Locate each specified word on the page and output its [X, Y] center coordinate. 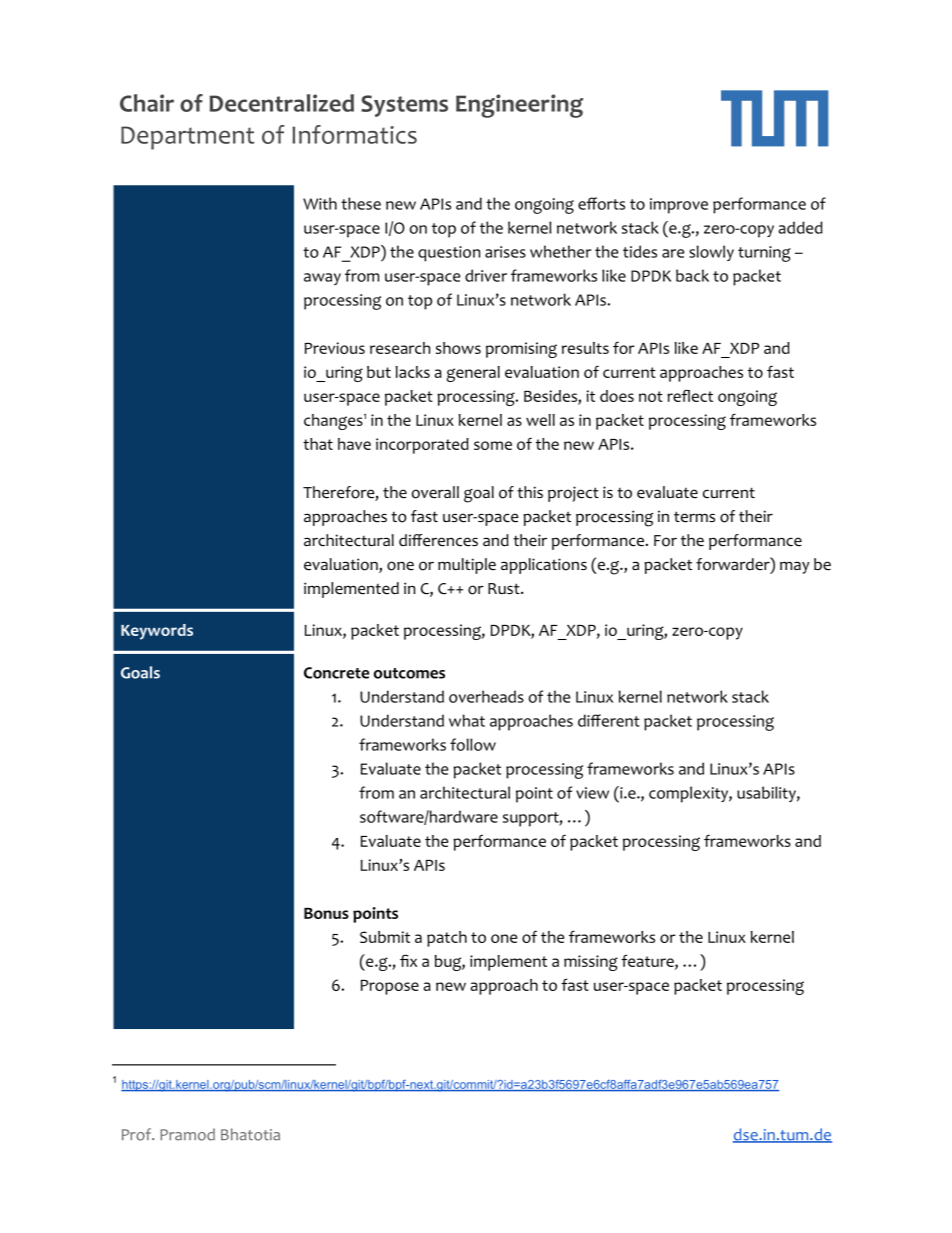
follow [473, 744]
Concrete [336, 673]
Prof [138, 1134]
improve [679, 206]
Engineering [519, 106]
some [493, 445]
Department [187, 138]
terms [694, 517]
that [318, 444]
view [592, 793]
